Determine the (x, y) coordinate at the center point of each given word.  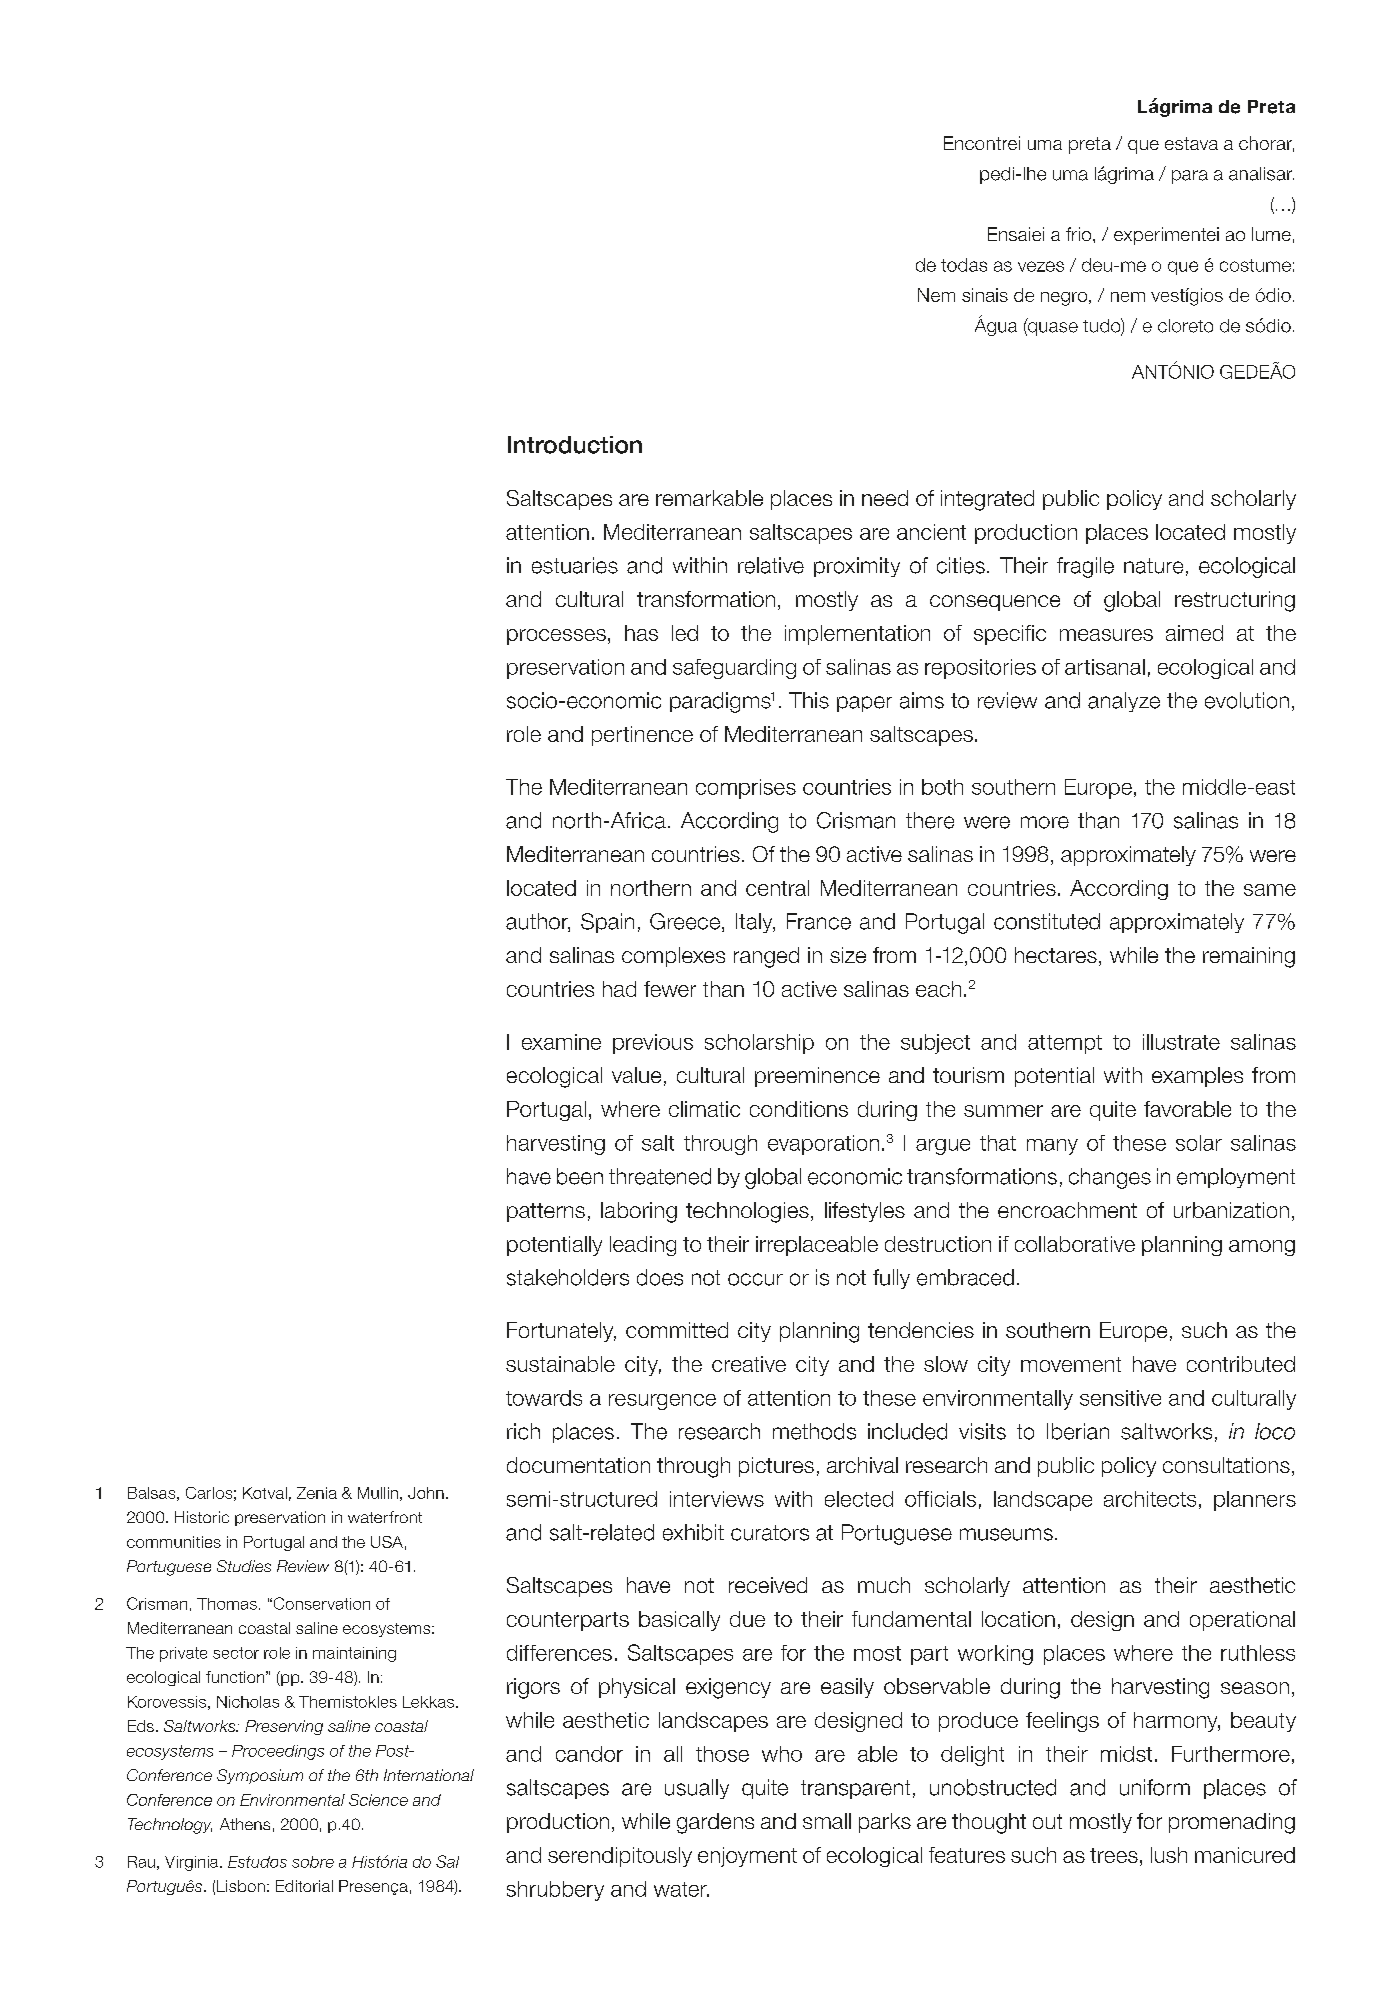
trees (1114, 1855)
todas (964, 265)
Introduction (575, 445)
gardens (715, 1823)
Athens (245, 1824)
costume (1255, 265)
